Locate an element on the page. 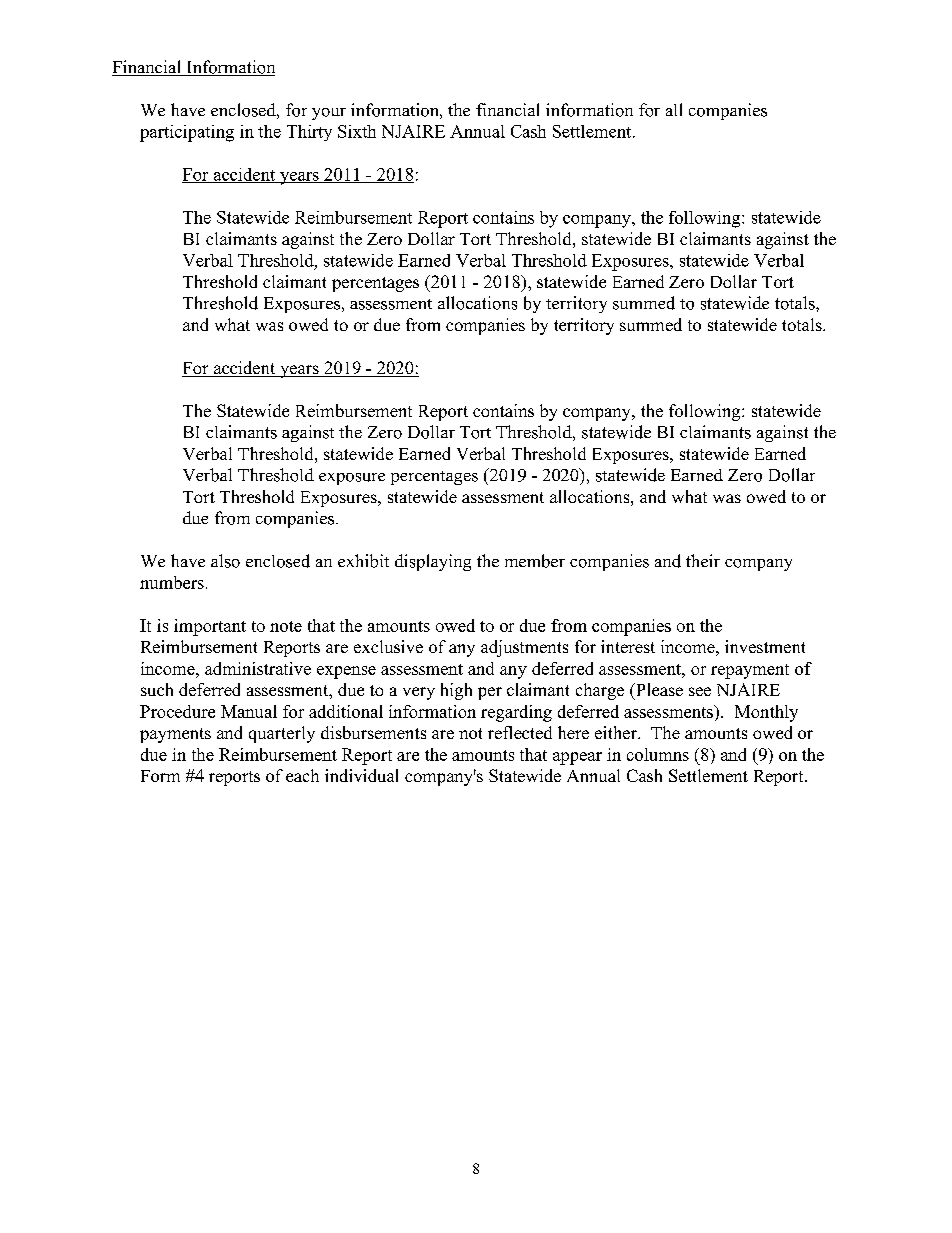  columns is located at coordinates (658, 754).
